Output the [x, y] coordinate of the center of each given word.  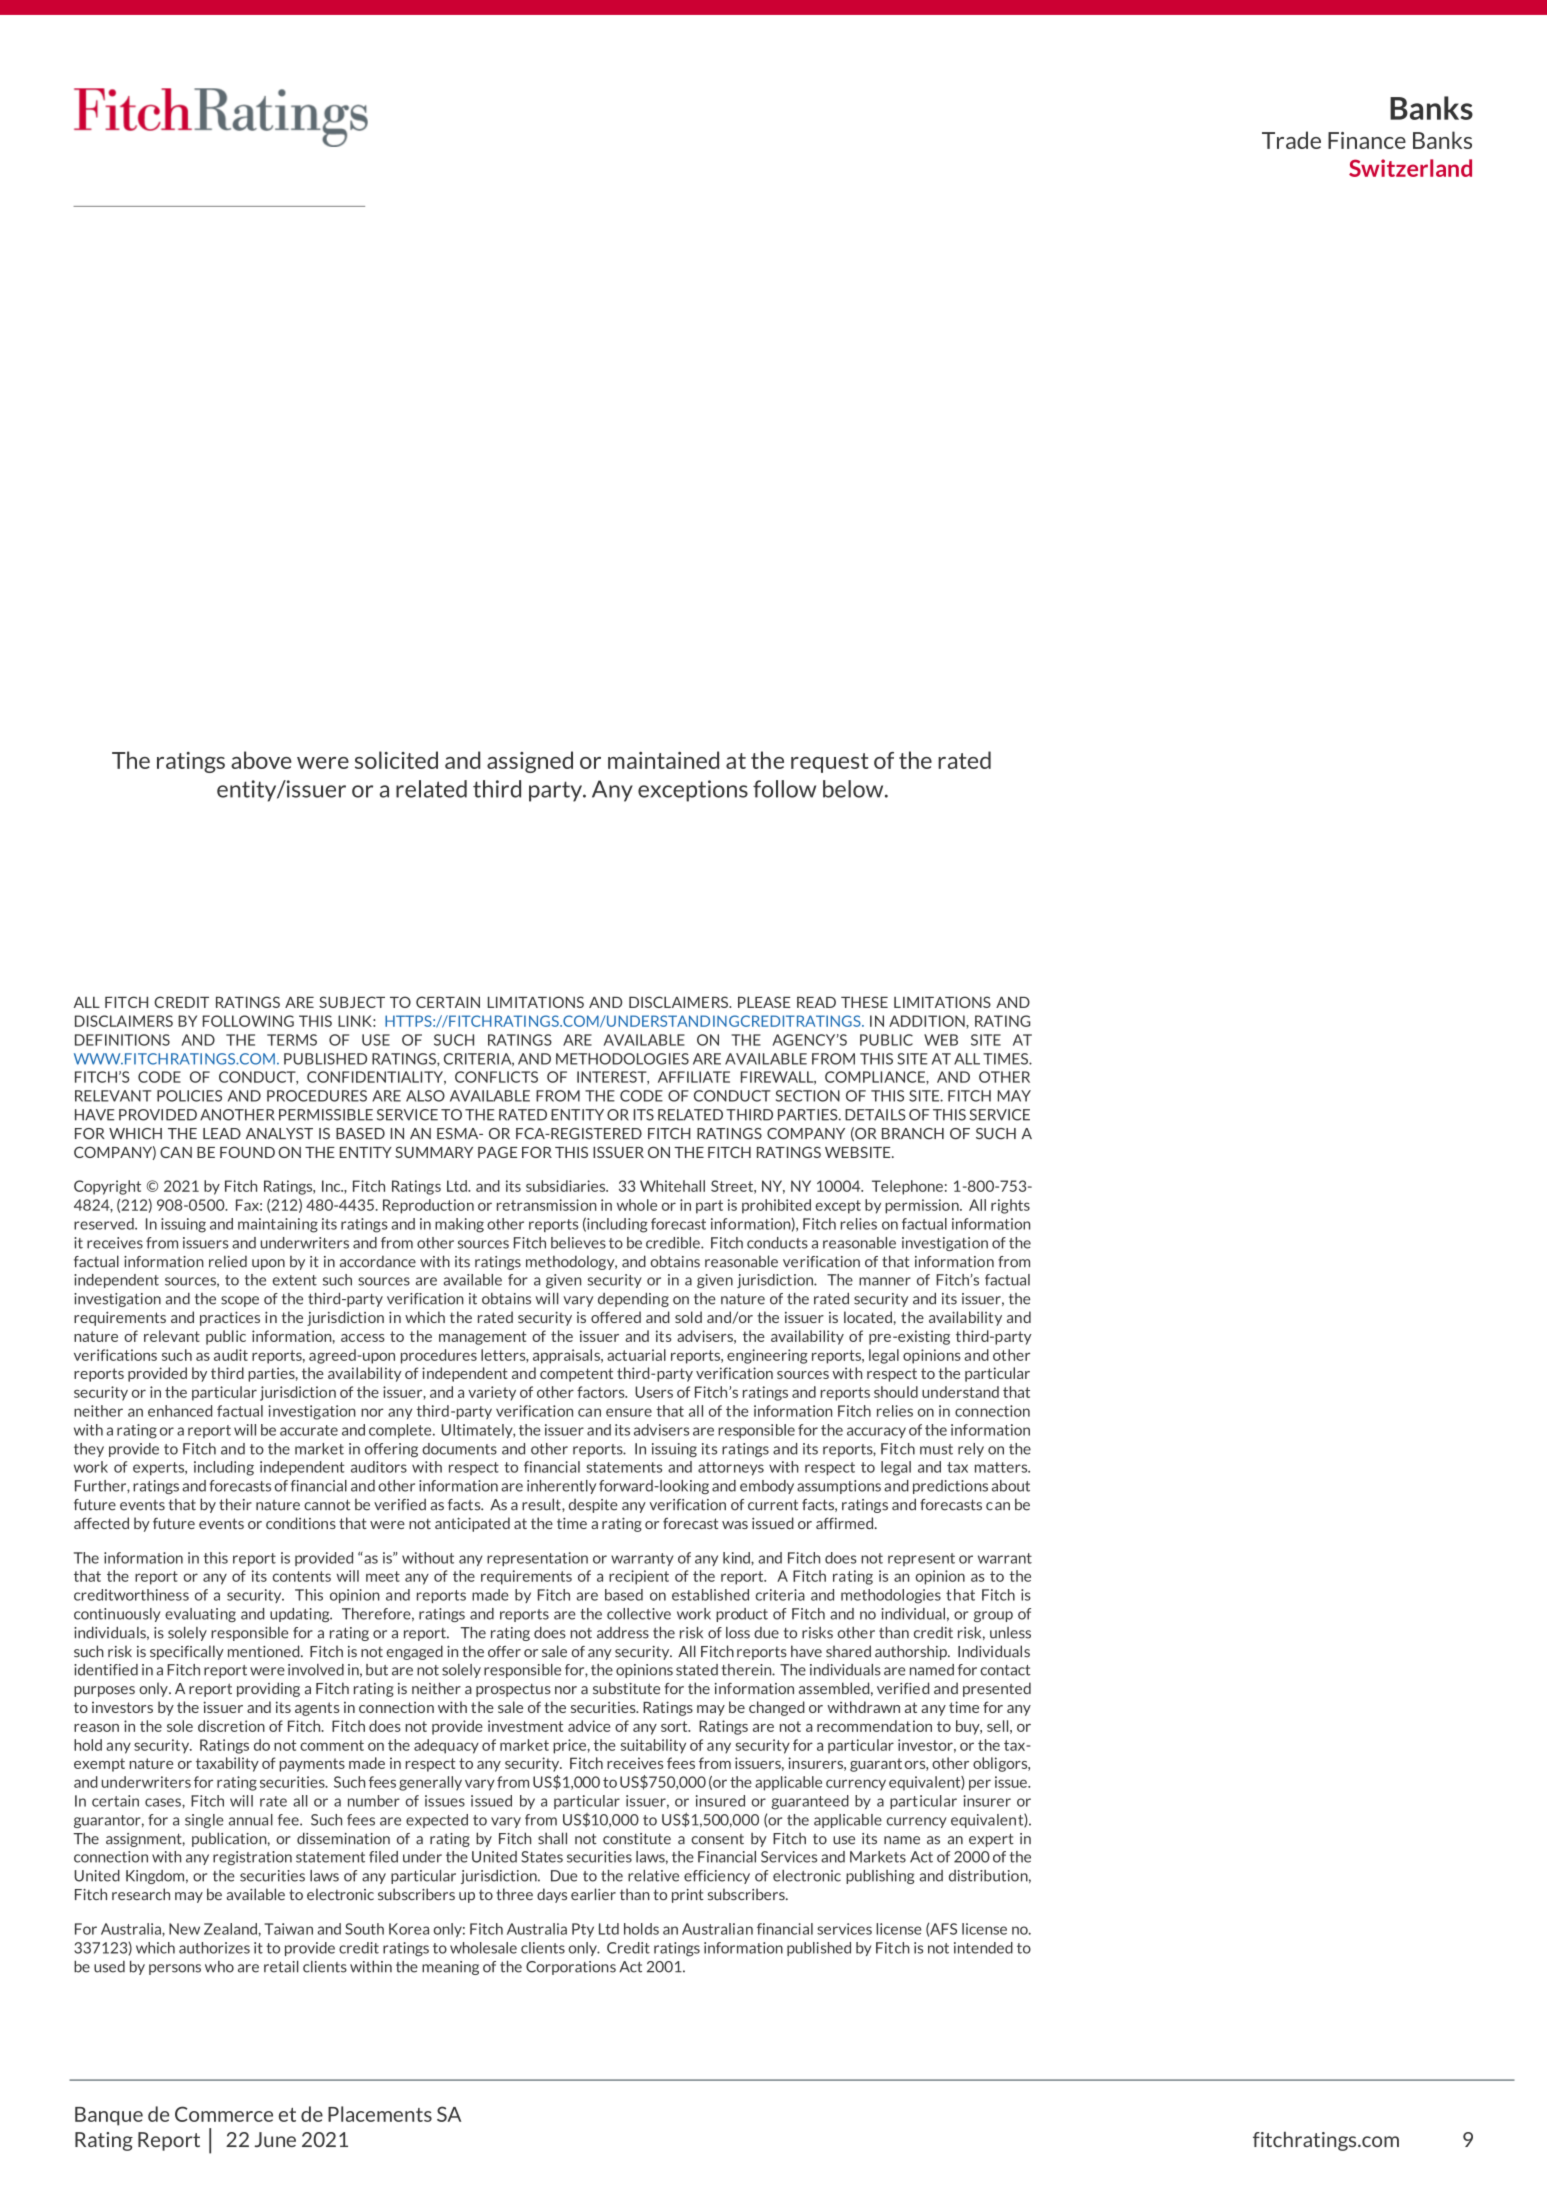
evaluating [200, 1615]
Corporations [571, 1968]
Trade [1291, 140]
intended [983, 1948]
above [261, 760]
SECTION [808, 1096]
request [830, 763]
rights [1010, 1206]
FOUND [247, 1152]
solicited [396, 760]
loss [738, 1633]
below [854, 789]
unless [1010, 1633]
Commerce [224, 2114]
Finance [1367, 140]
